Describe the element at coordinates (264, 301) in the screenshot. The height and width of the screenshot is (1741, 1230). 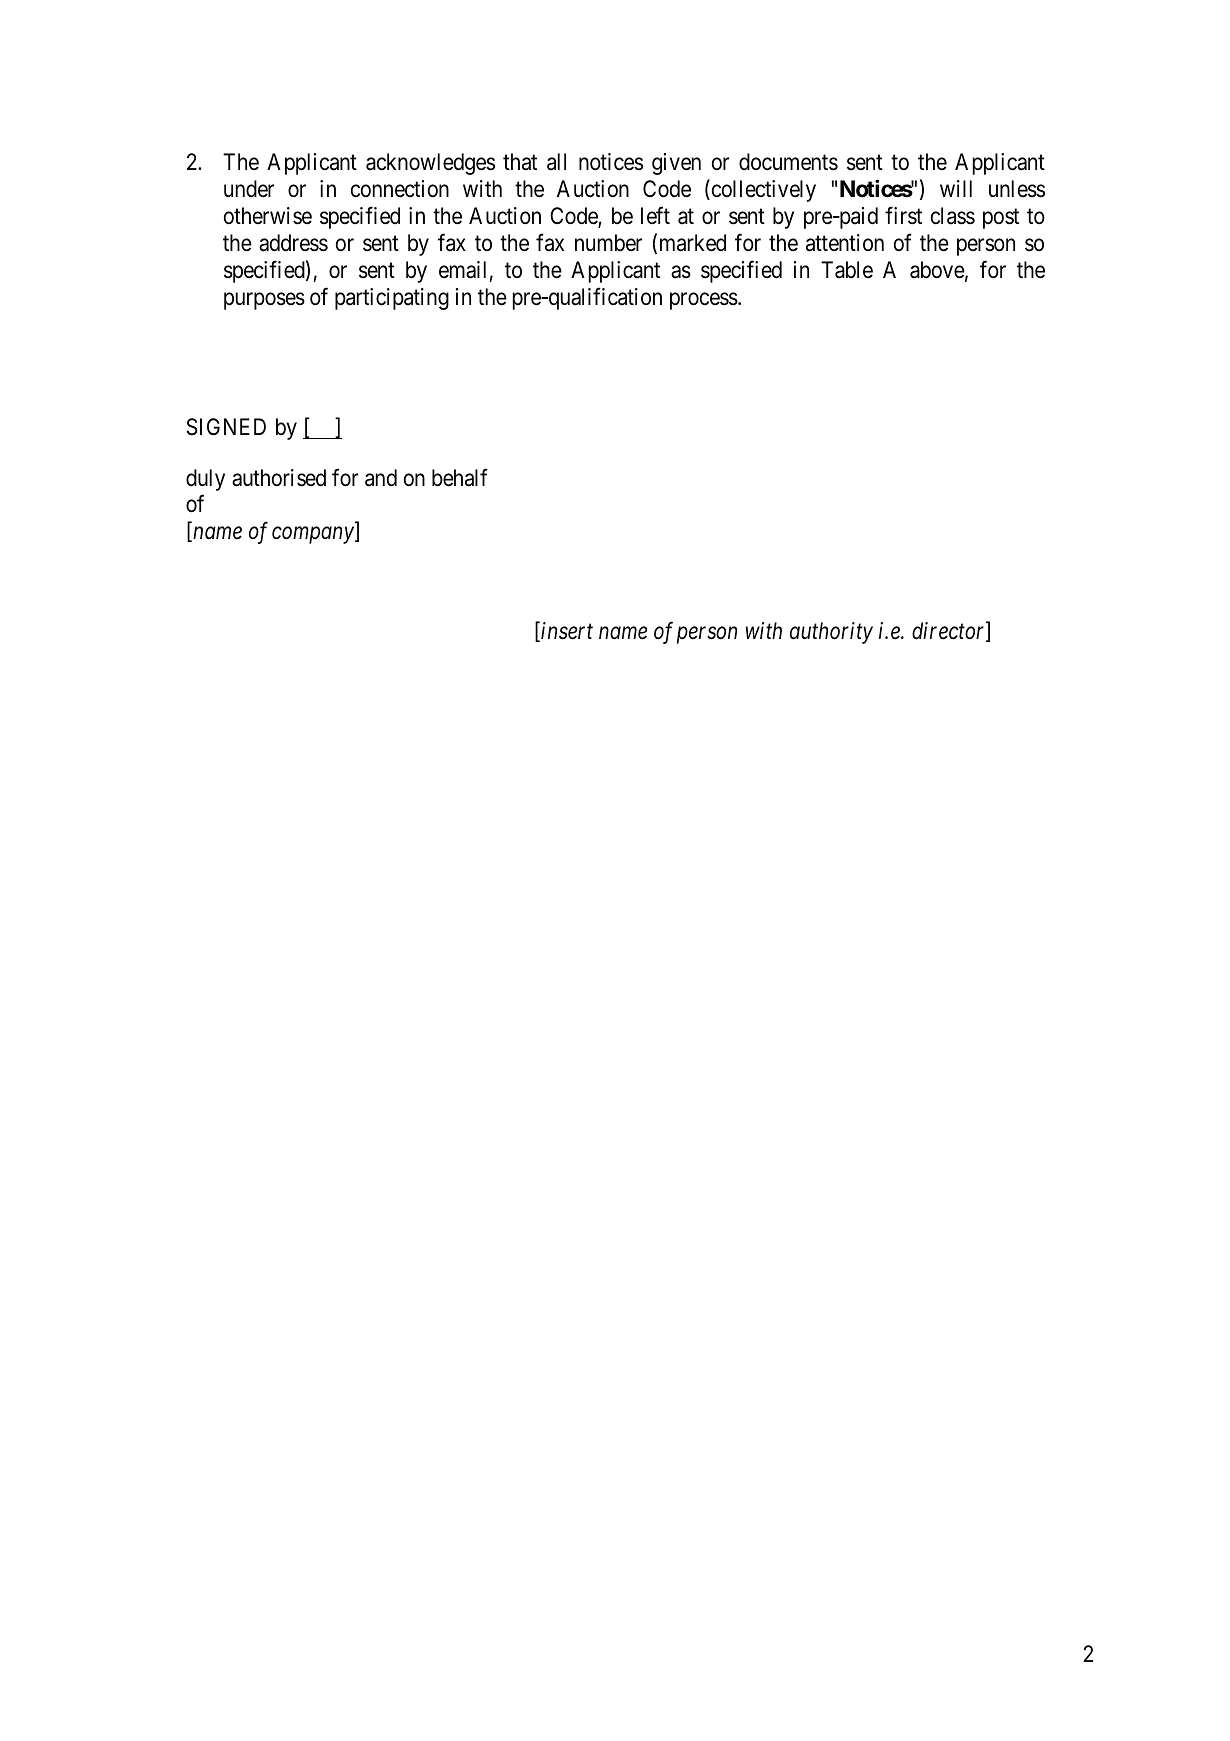
I see `purposes` at that location.
